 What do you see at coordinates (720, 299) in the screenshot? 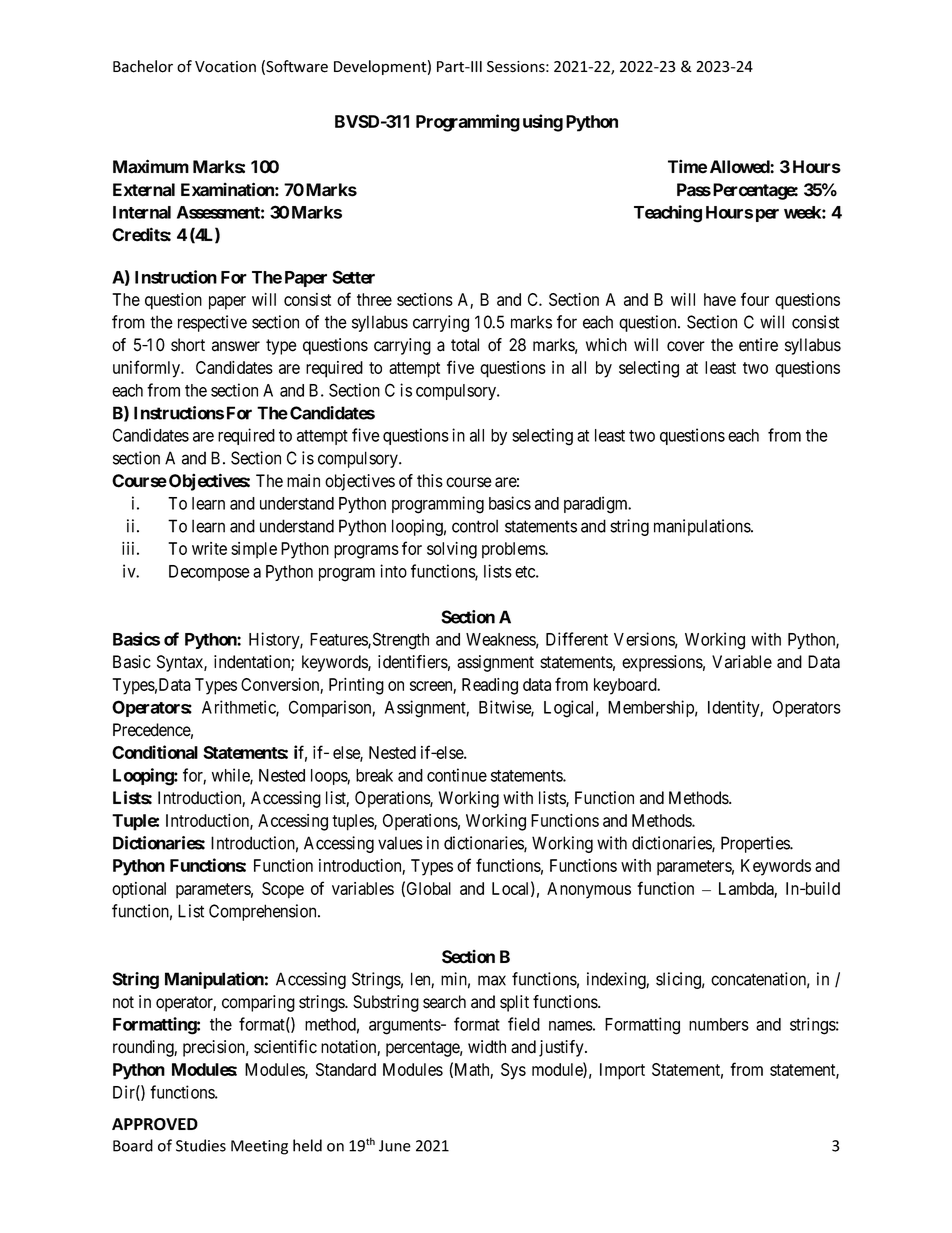
I see `have` at bounding box center [720, 299].
